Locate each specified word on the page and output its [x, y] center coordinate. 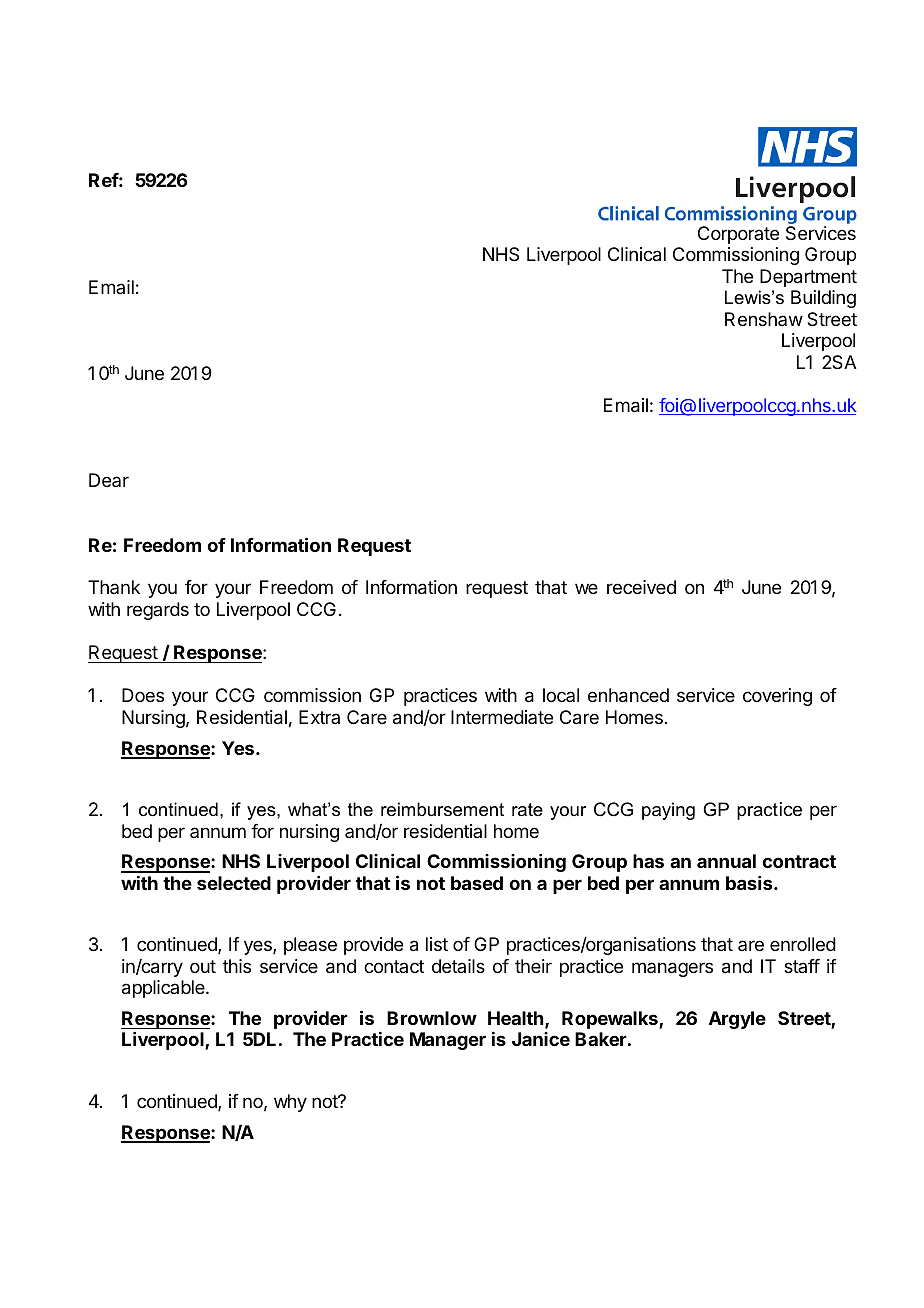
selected [234, 883]
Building [823, 299]
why [290, 1103]
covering [777, 697]
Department [808, 278]
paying [668, 811]
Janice [541, 1039]
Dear [109, 480]
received [641, 587]
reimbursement [442, 809]
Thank [114, 587]
